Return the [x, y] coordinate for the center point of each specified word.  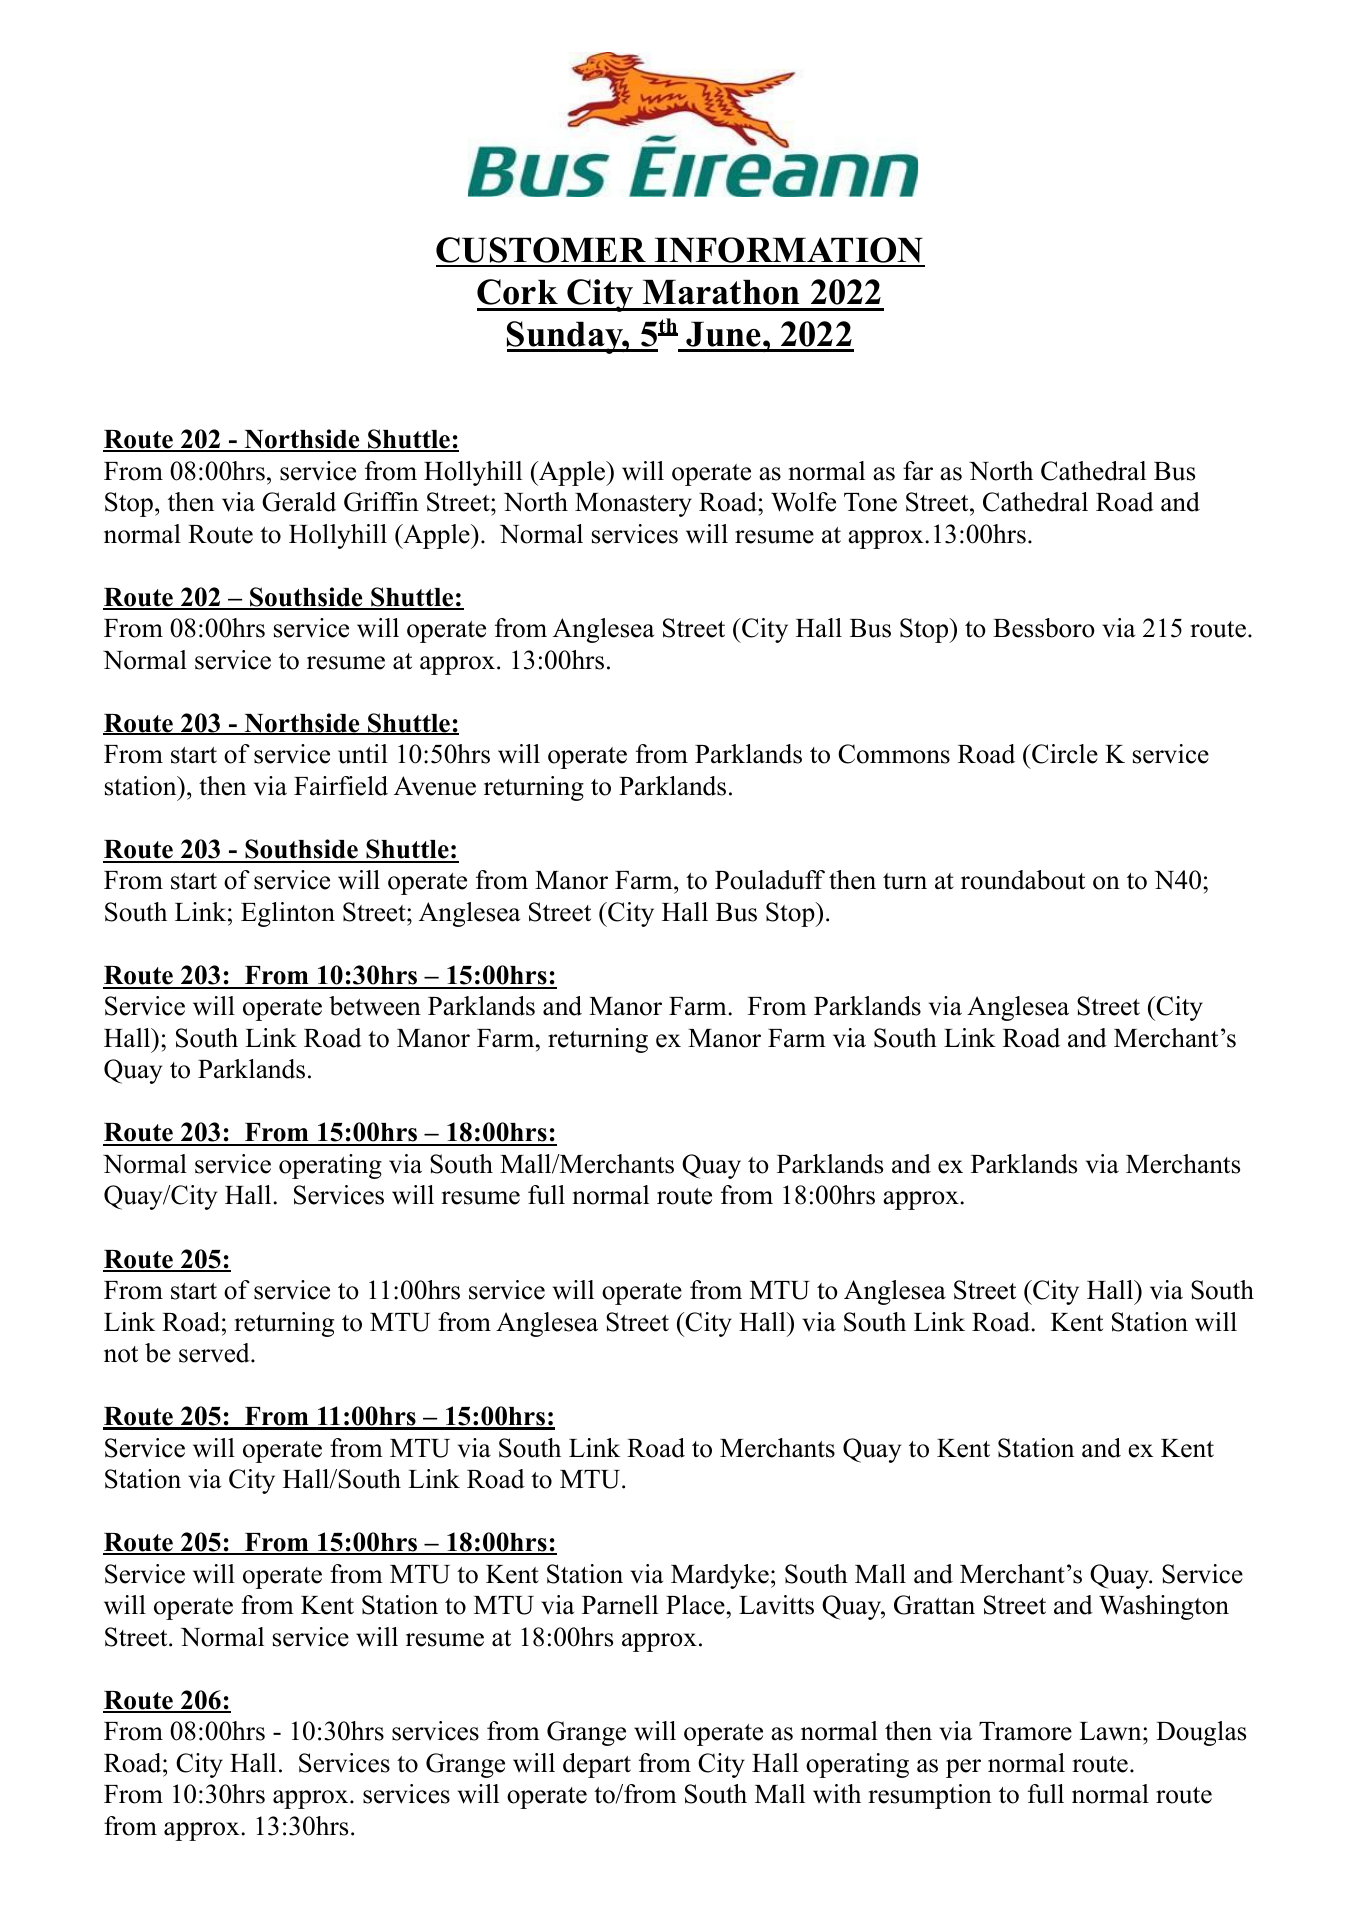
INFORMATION [789, 251]
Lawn [1111, 1731]
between [375, 1006]
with [837, 1794]
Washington [1164, 1607]
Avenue [435, 786]
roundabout [1023, 880]
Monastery [633, 505]
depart [597, 1765]
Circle [1063, 754]
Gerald [299, 502]
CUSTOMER [542, 251]
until [363, 754]
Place [695, 1605]
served [215, 1353]
